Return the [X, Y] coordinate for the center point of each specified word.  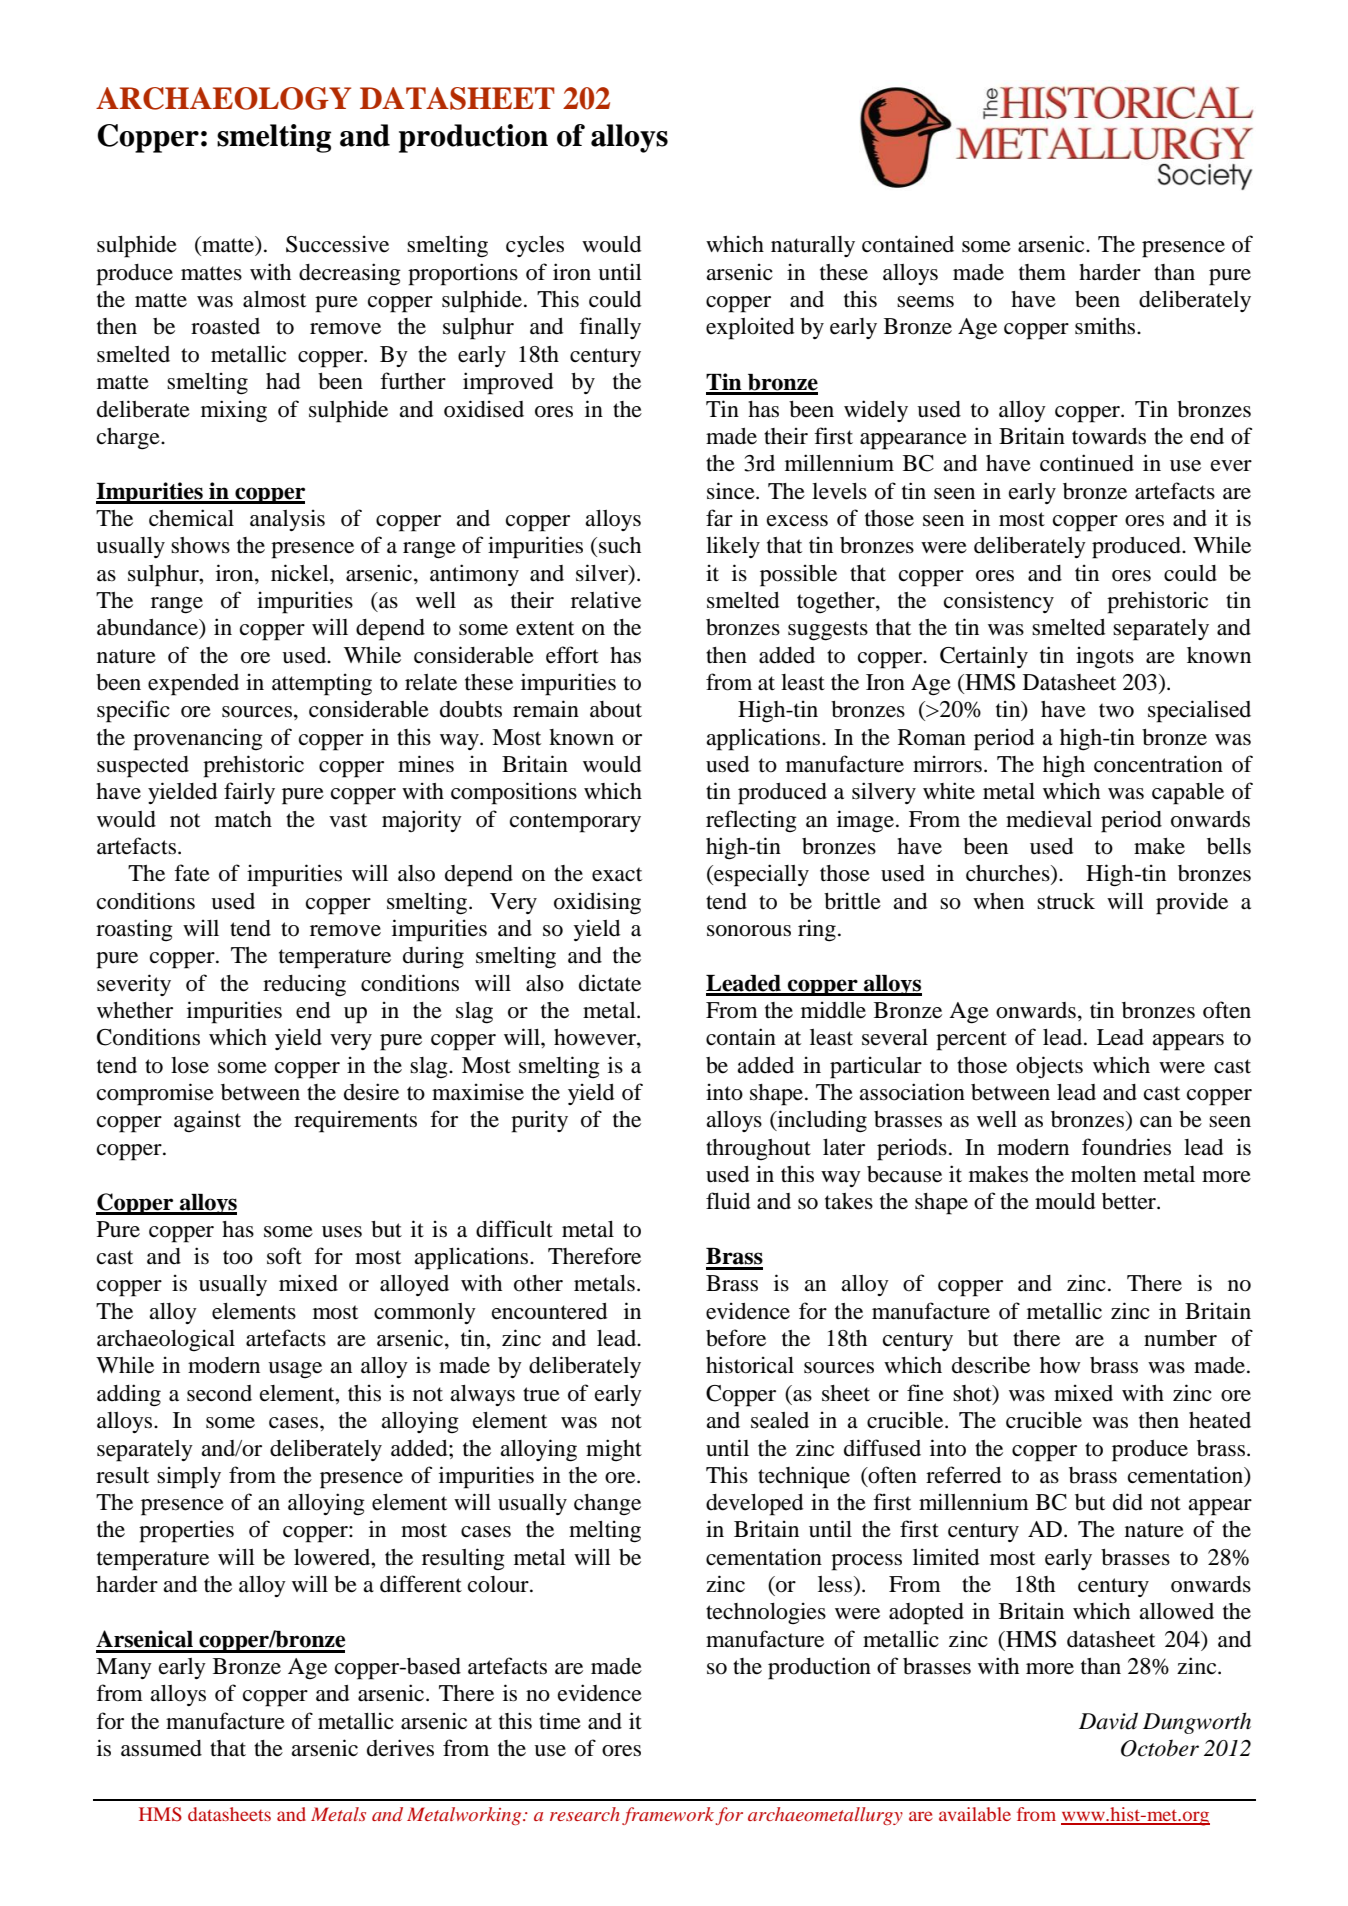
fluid [728, 1201]
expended [193, 685]
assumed [161, 1748]
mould [1065, 1201]
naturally [813, 246]
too [238, 1257]
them [1042, 272]
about [616, 709]
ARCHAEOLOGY [223, 98]
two [1116, 710]
